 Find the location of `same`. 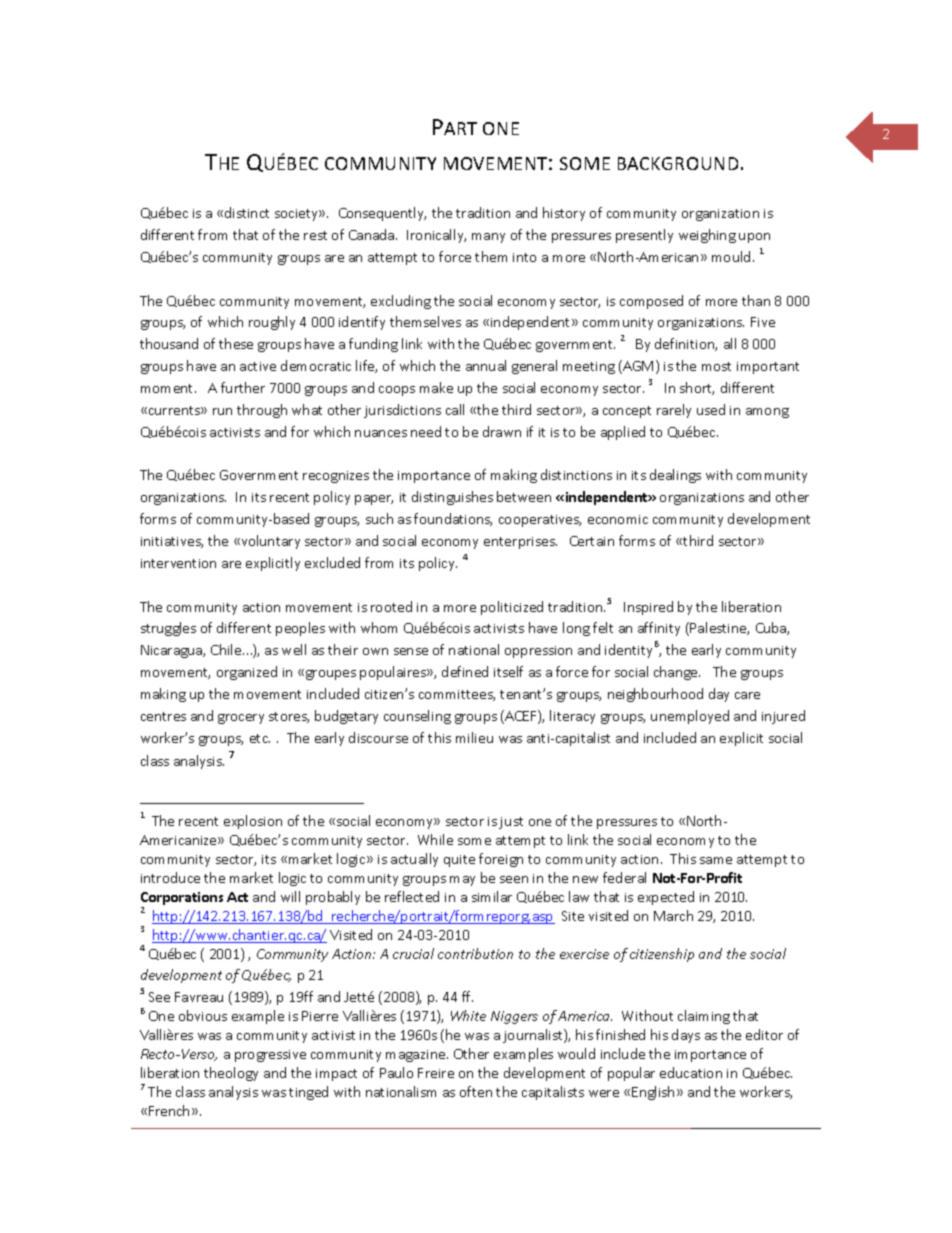

same is located at coordinates (716, 860).
